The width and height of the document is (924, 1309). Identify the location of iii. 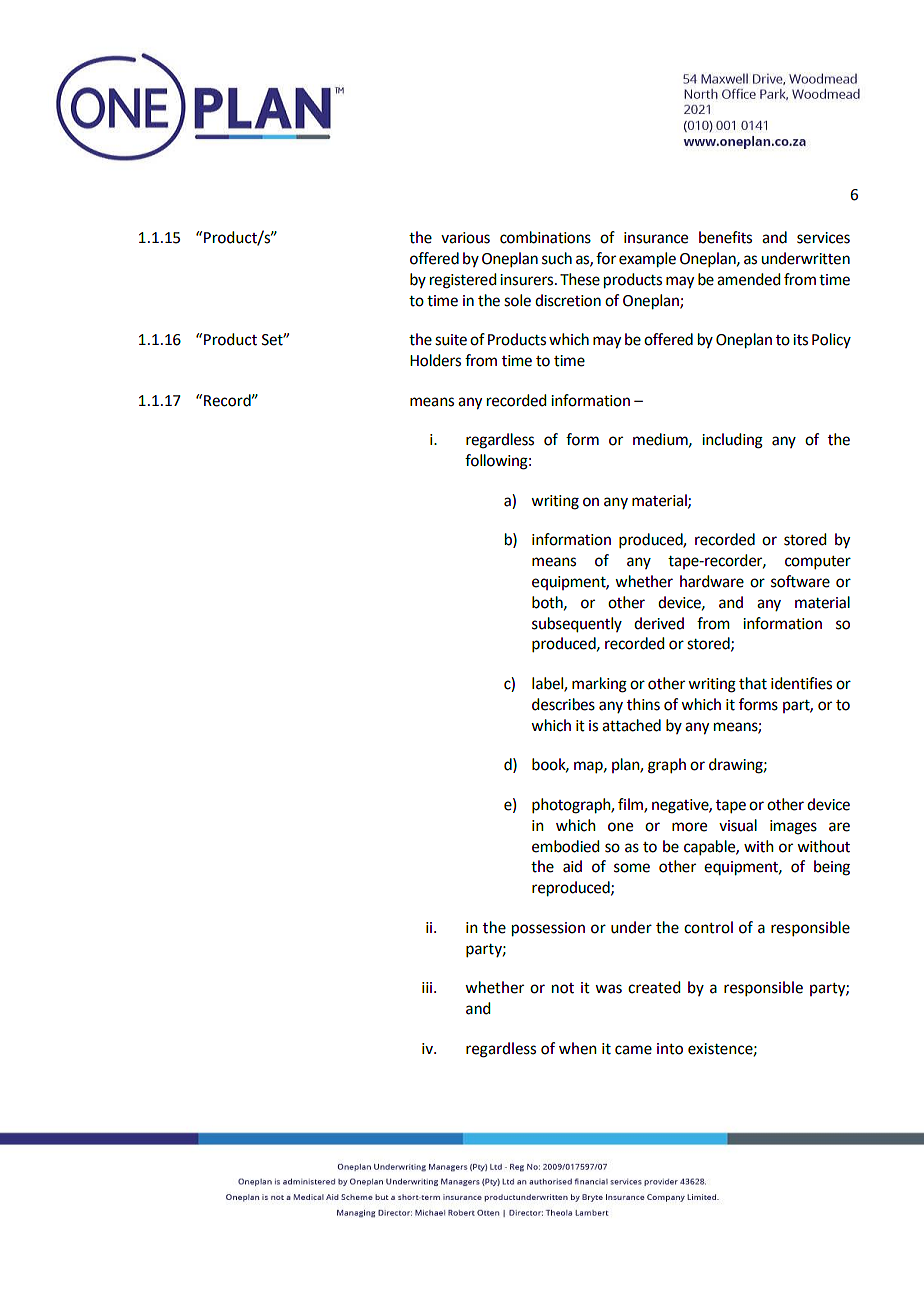
(428, 987).
